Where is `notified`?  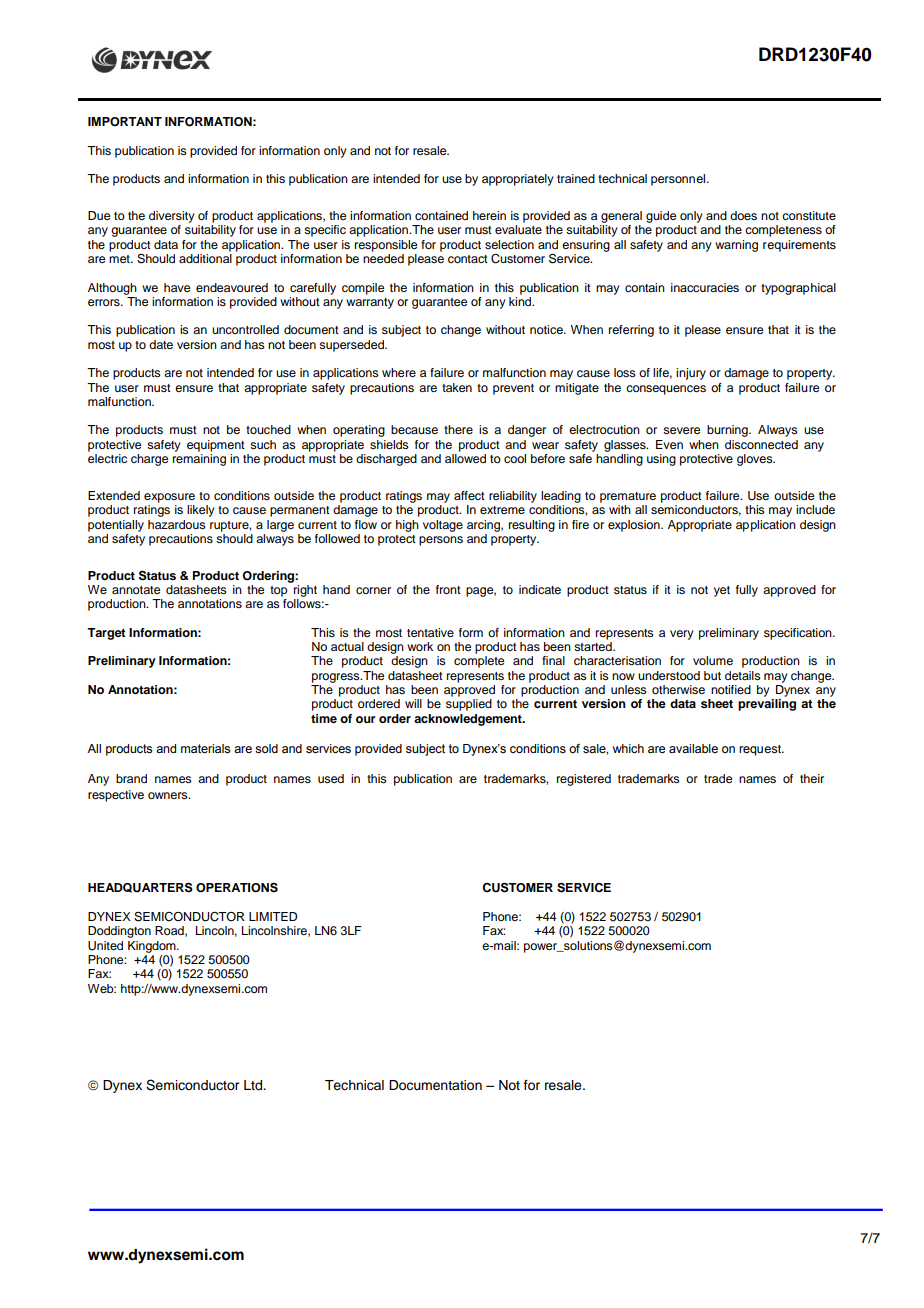 notified is located at coordinates (731, 689).
